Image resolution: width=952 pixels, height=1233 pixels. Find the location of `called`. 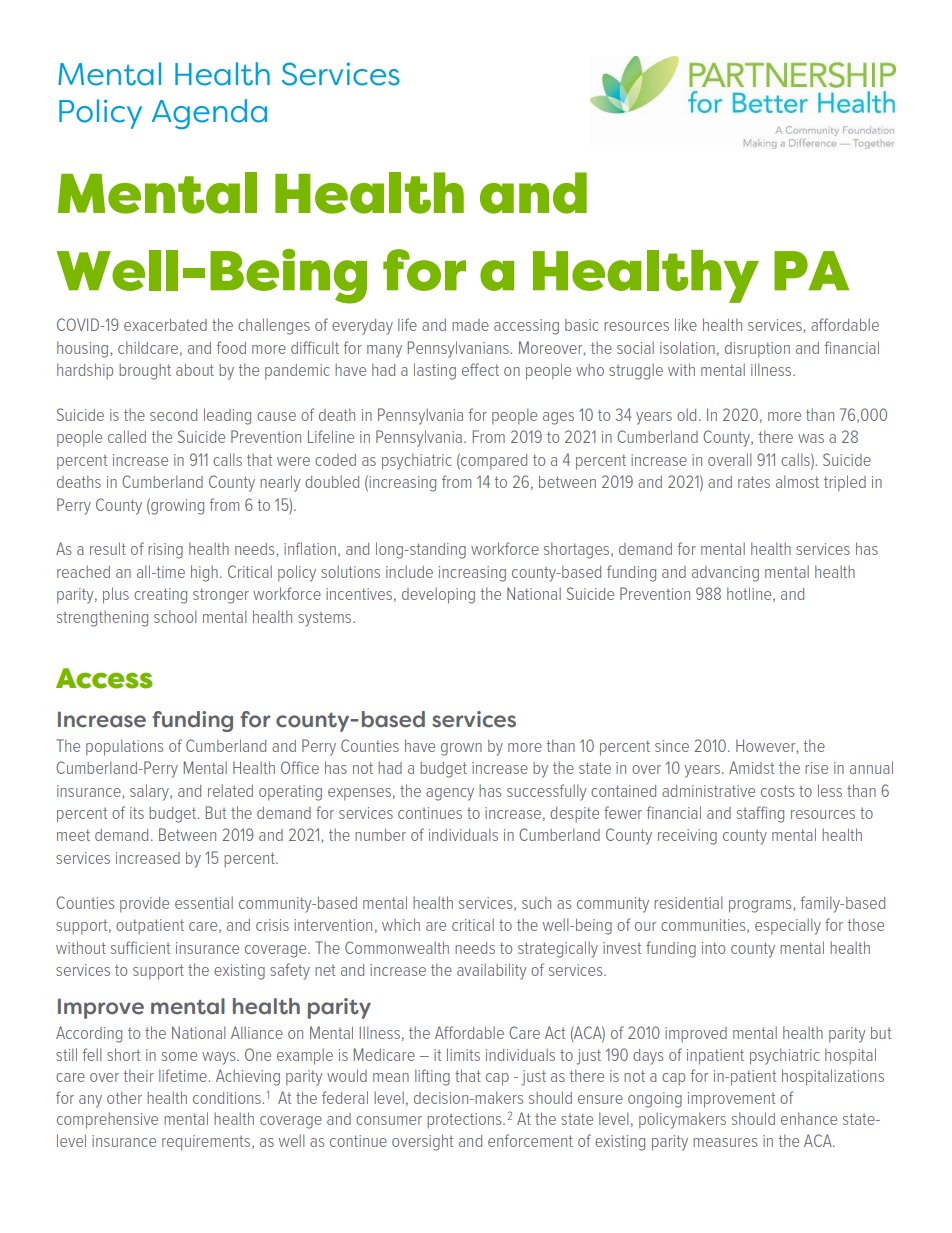

called is located at coordinates (127, 436).
